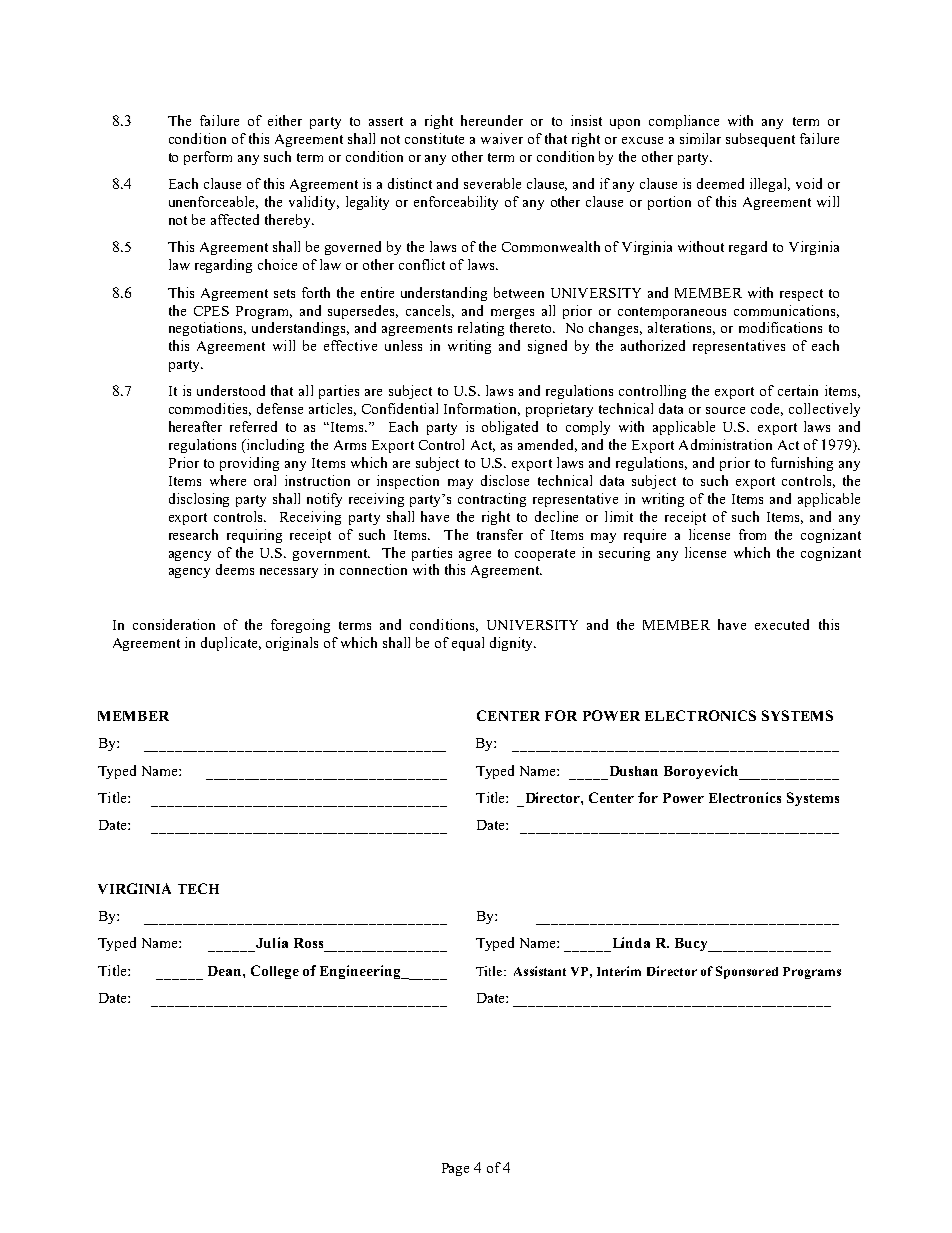 Image resolution: width=952 pixels, height=1233 pixels. What do you see at coordinates (513, 644) in the screenshot?
I see `dignity` at bounding box center [513, 644].
